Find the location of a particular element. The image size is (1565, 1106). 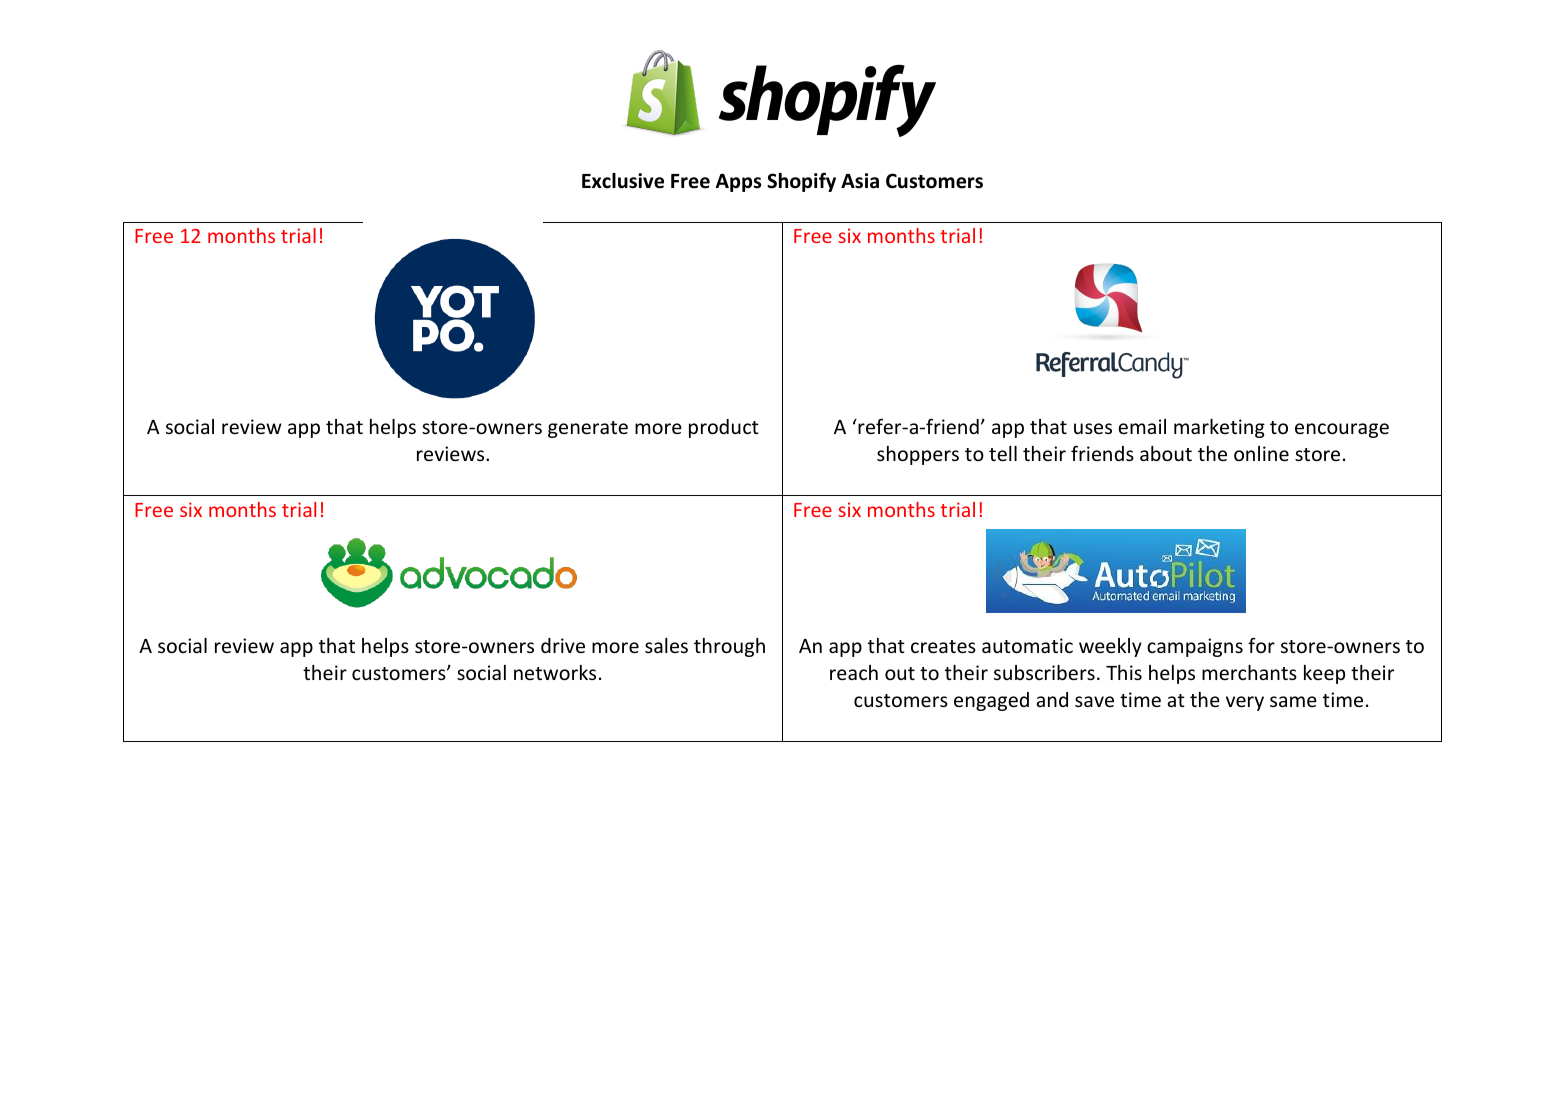

Shopify is located at coordinates (801, 182).
